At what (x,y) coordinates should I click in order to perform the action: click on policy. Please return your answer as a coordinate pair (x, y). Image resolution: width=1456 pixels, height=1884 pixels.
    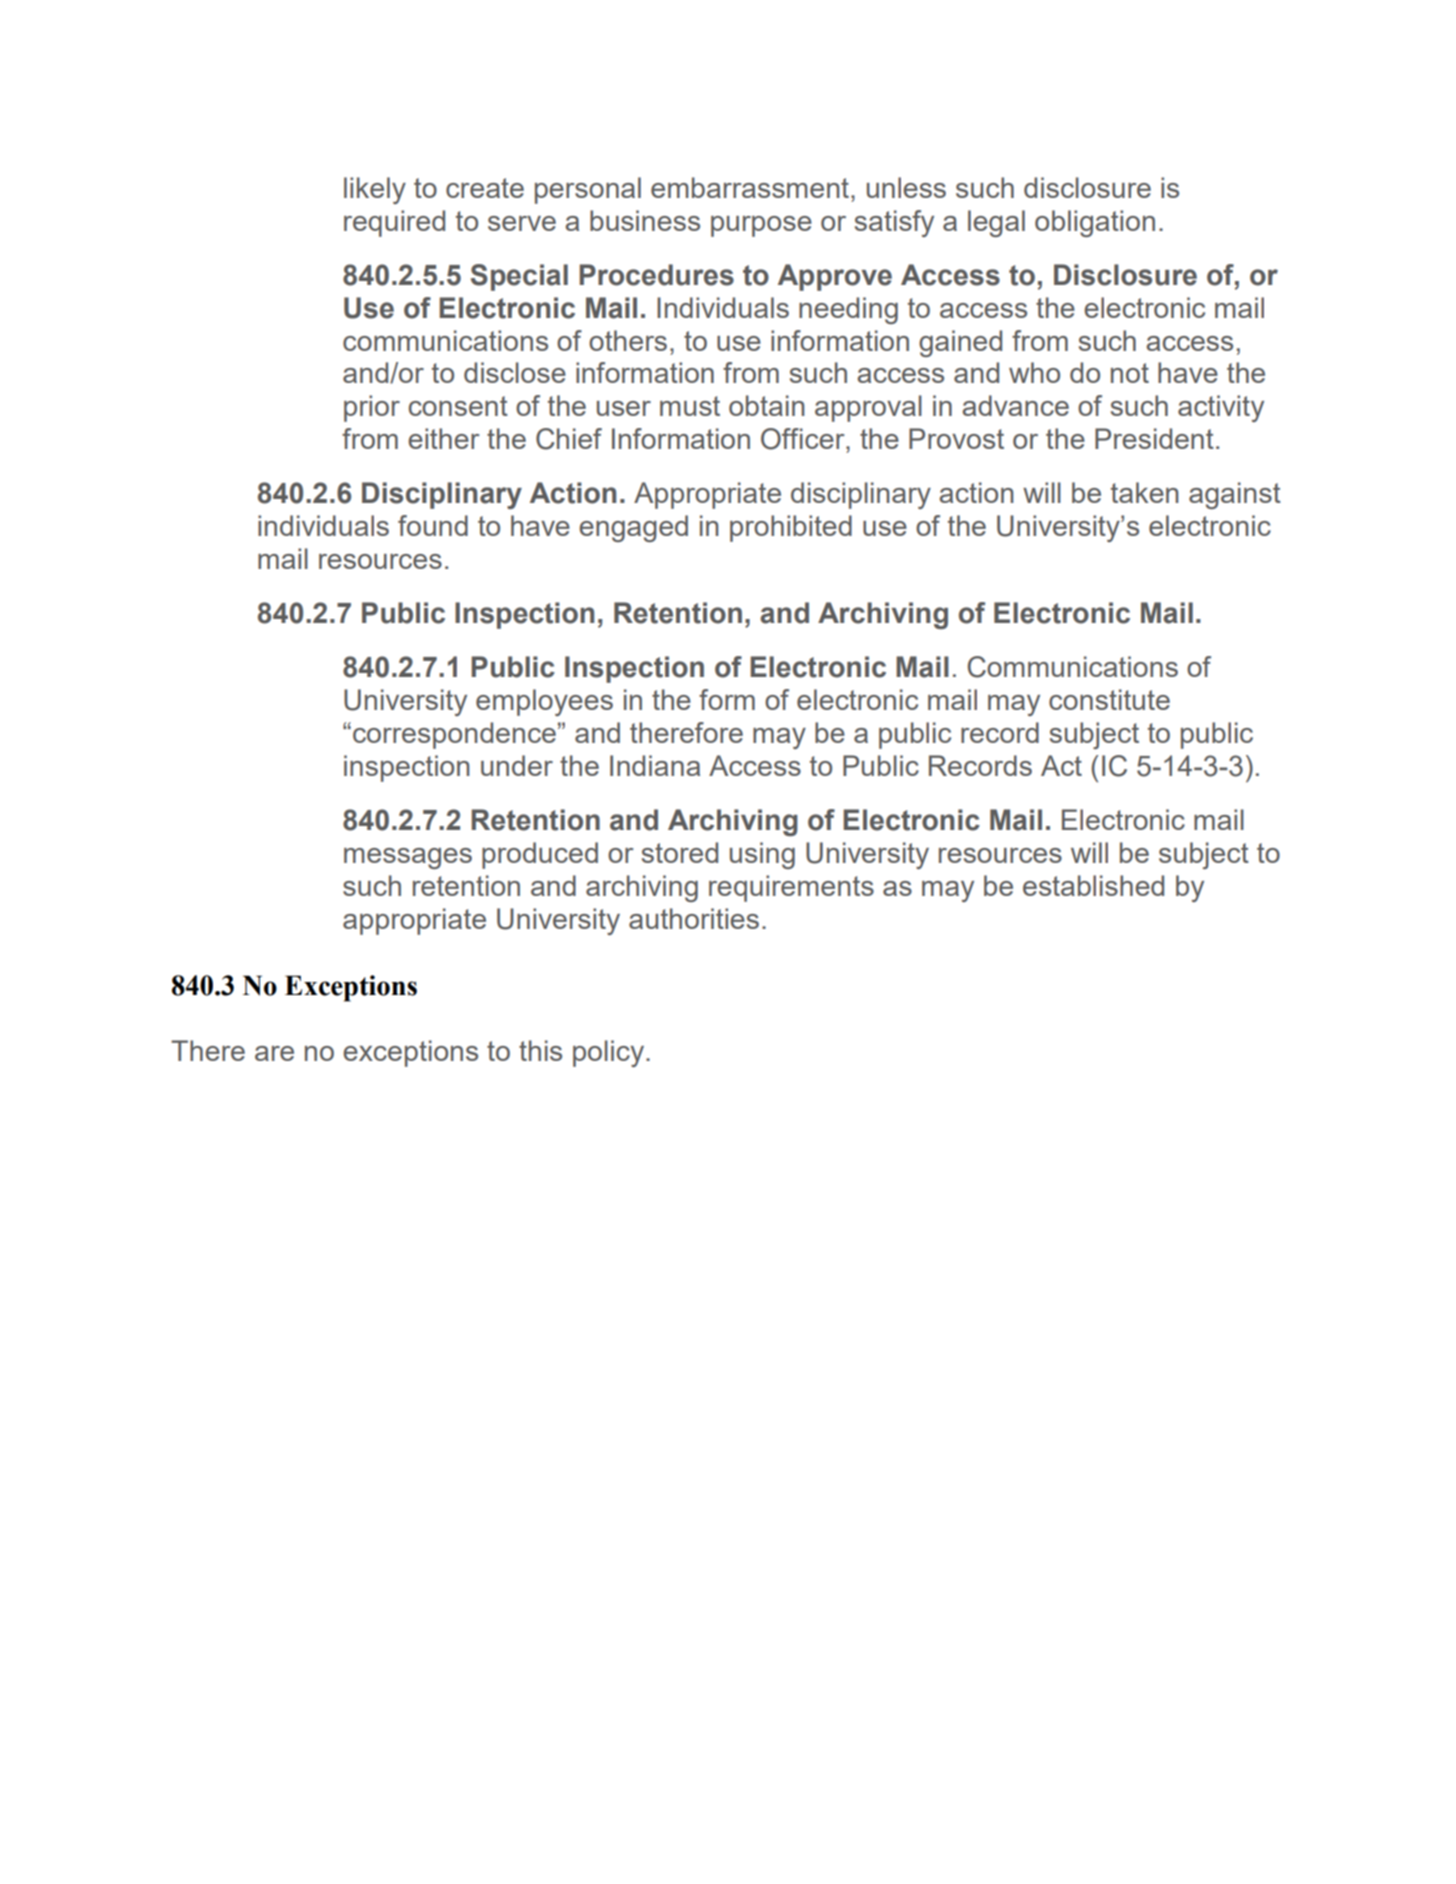
    Looking at the image, I should click on (610, 1053).
